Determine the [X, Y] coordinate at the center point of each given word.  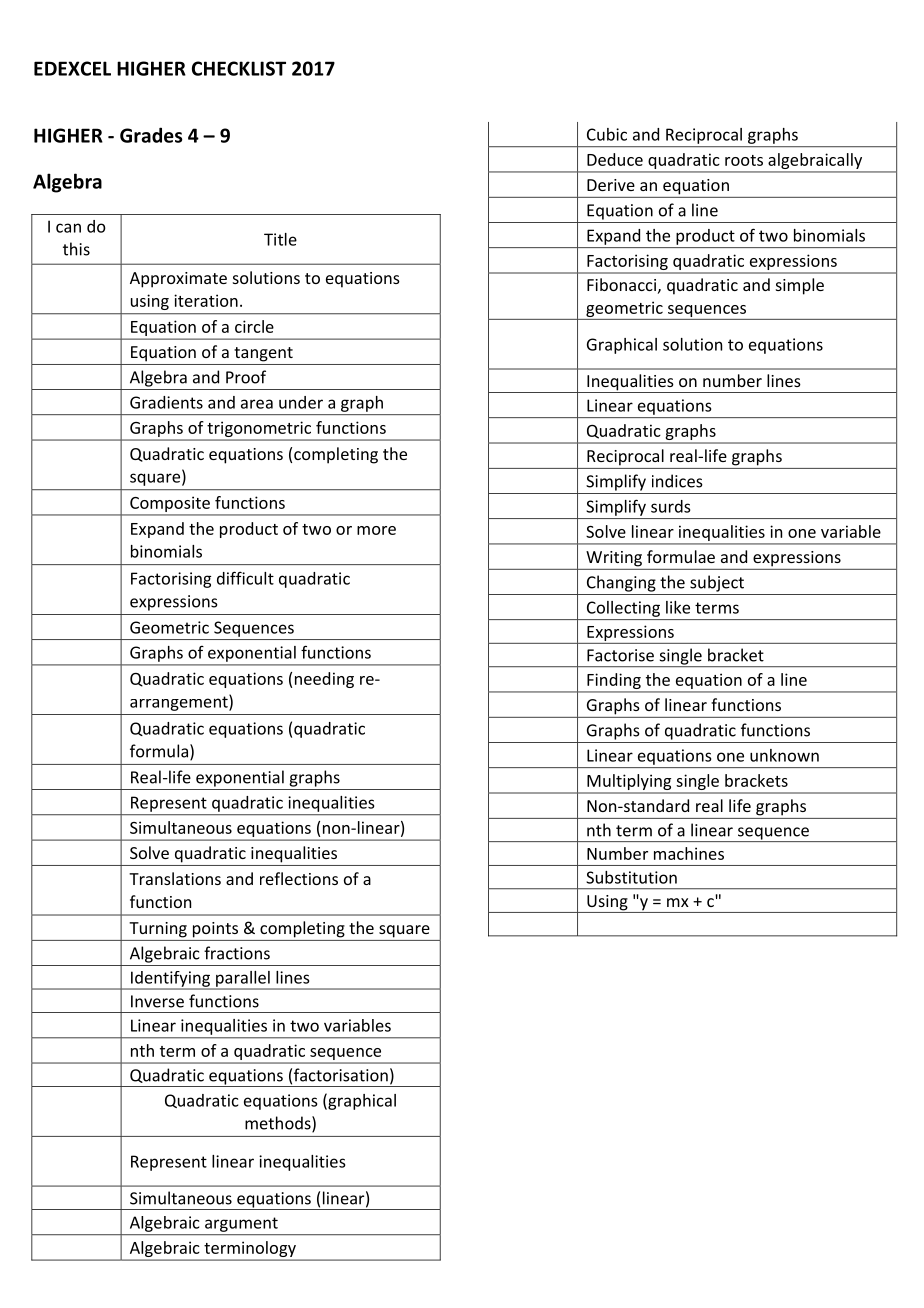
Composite [170, 504]
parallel [243, 980]
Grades [151, 135]
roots [744, 160]
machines [689, 853]
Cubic [607, 134]
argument [241, 1224]
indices [677, 481]
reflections [299, 878]
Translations [175, 878]
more [376, 530]
